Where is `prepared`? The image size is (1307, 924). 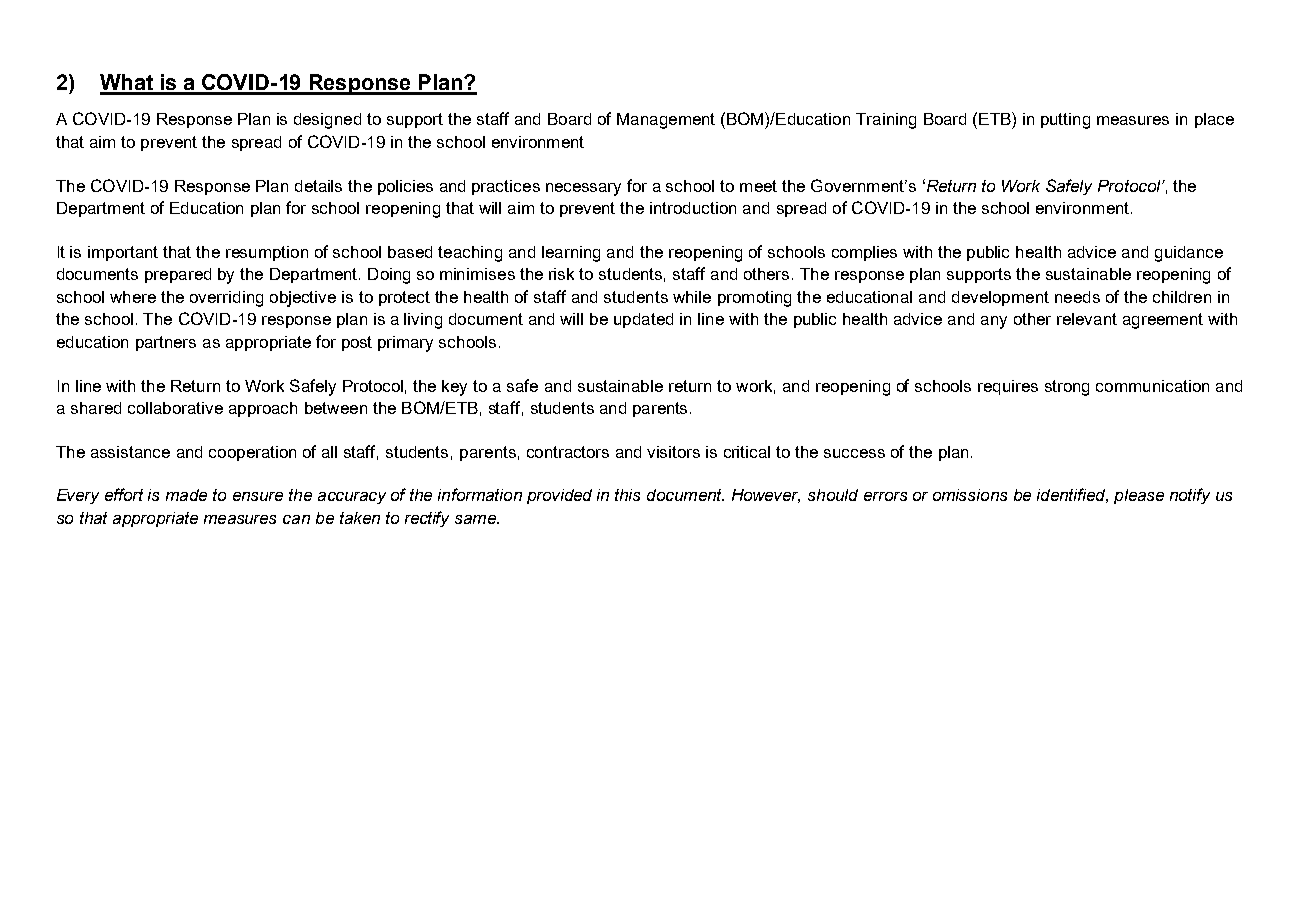
prepared is located at coordinates (178, 275).
